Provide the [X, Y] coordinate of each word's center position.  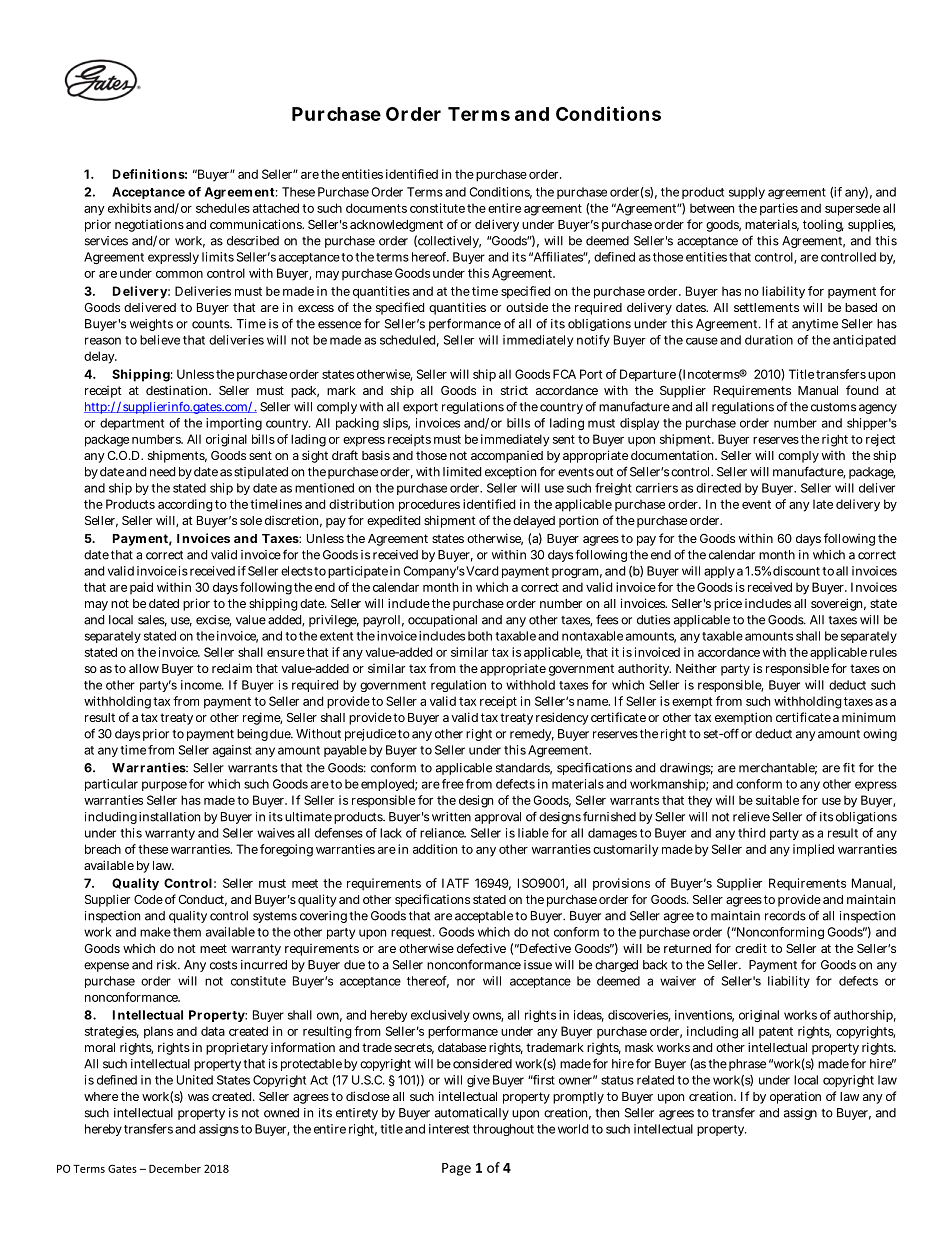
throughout [503, 1130]
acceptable [484, 917]
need [162, 472]
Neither [696, 668]
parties [779, 209]
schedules [223, 208]
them [187, 932]
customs [833, 407]
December [175, 1168]
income [202, 685]
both [480, 636]
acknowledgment [396, 226]
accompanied [507, 457]
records [785, 916]
